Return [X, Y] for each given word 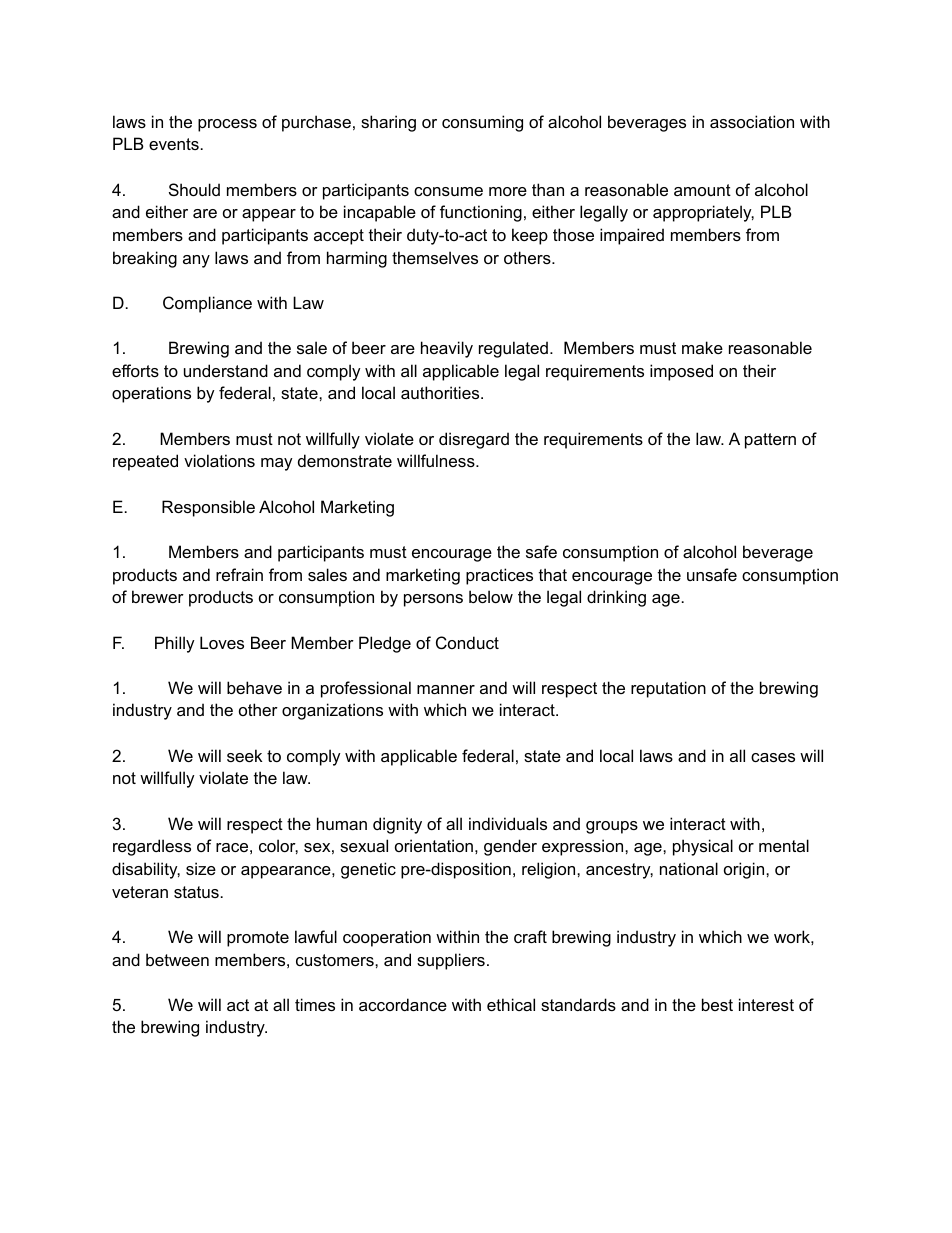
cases [773, 757]
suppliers [451, 961]
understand [226, 370]
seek [244, 755]
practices [499, 576]
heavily [447, 349]
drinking [616, 598]
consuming [482, 123]
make [702, 347]
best [717, 1004]
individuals [508, 823]
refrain [239, 574]
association [752, 121]
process [227, 125]
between [177, 959]
